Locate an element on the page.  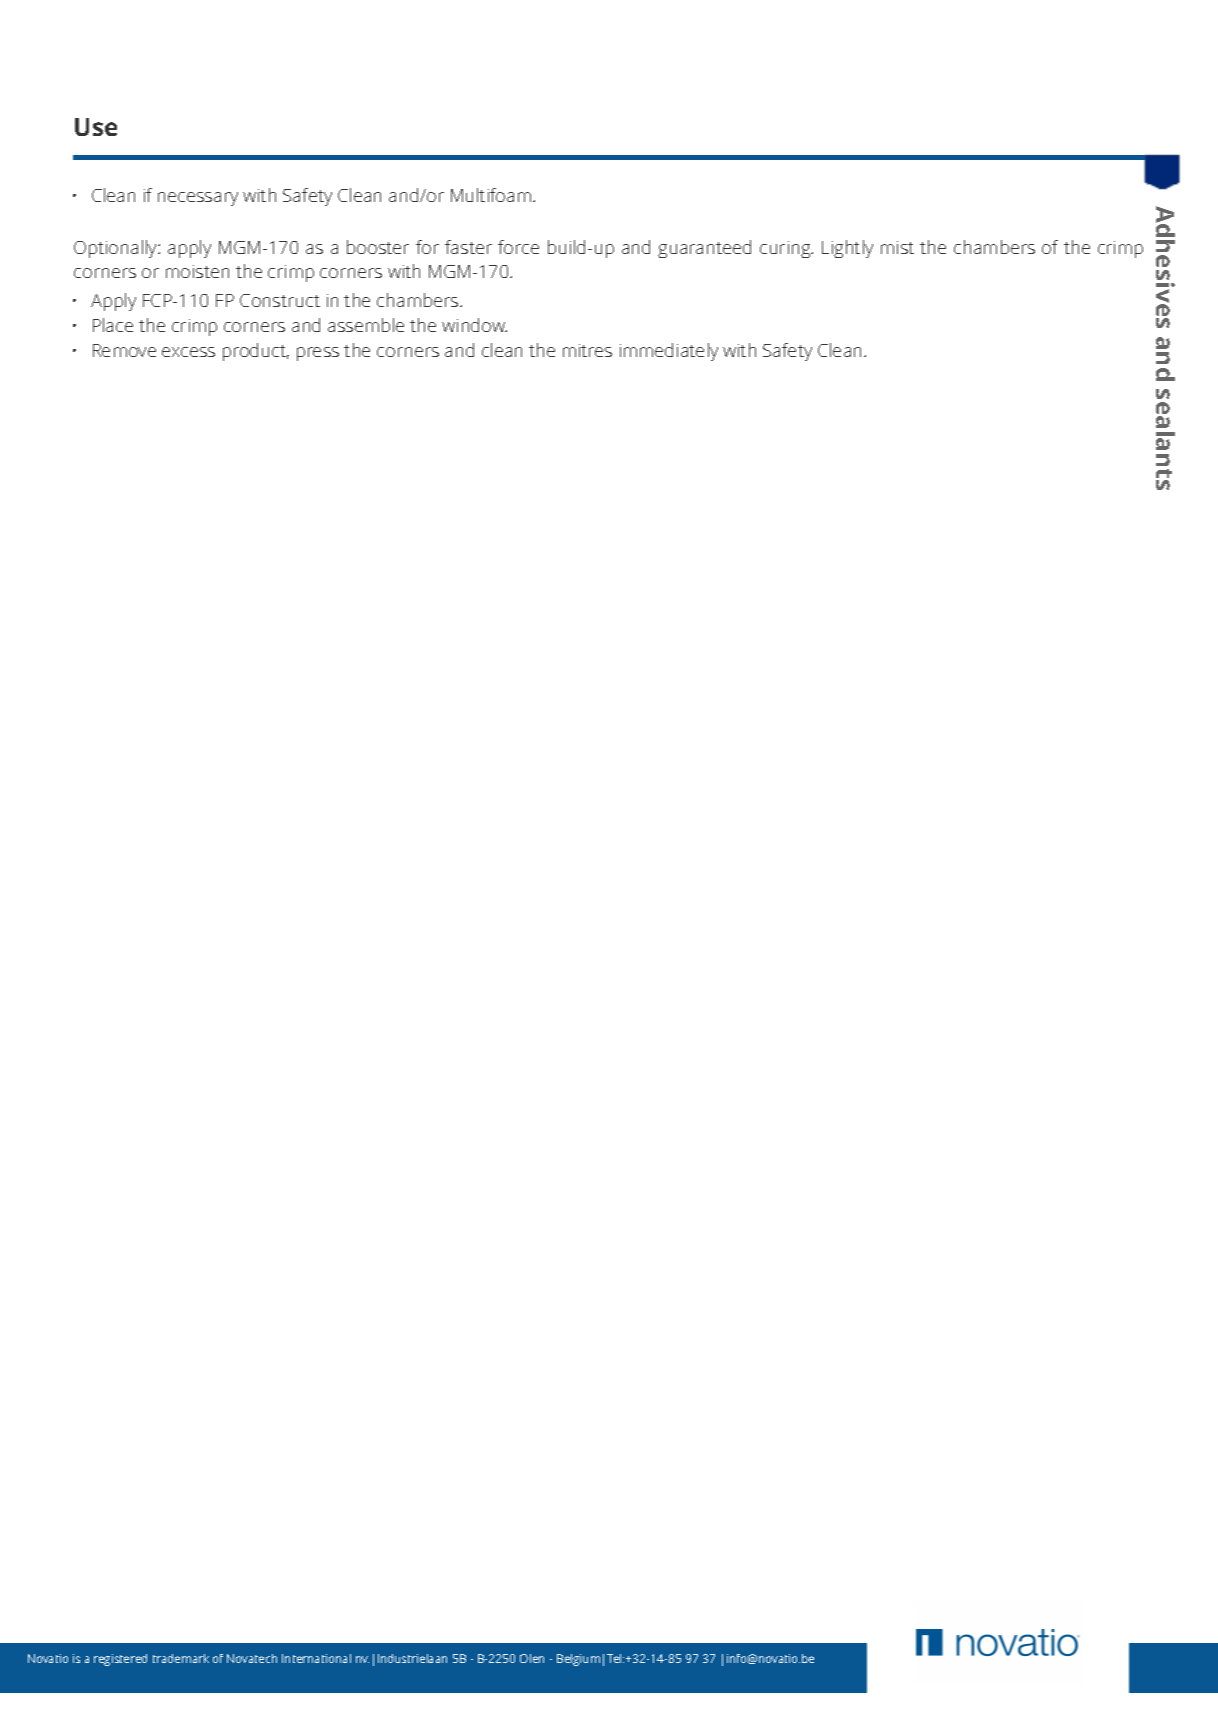
trademark is located at coordinates (181, 1658).
